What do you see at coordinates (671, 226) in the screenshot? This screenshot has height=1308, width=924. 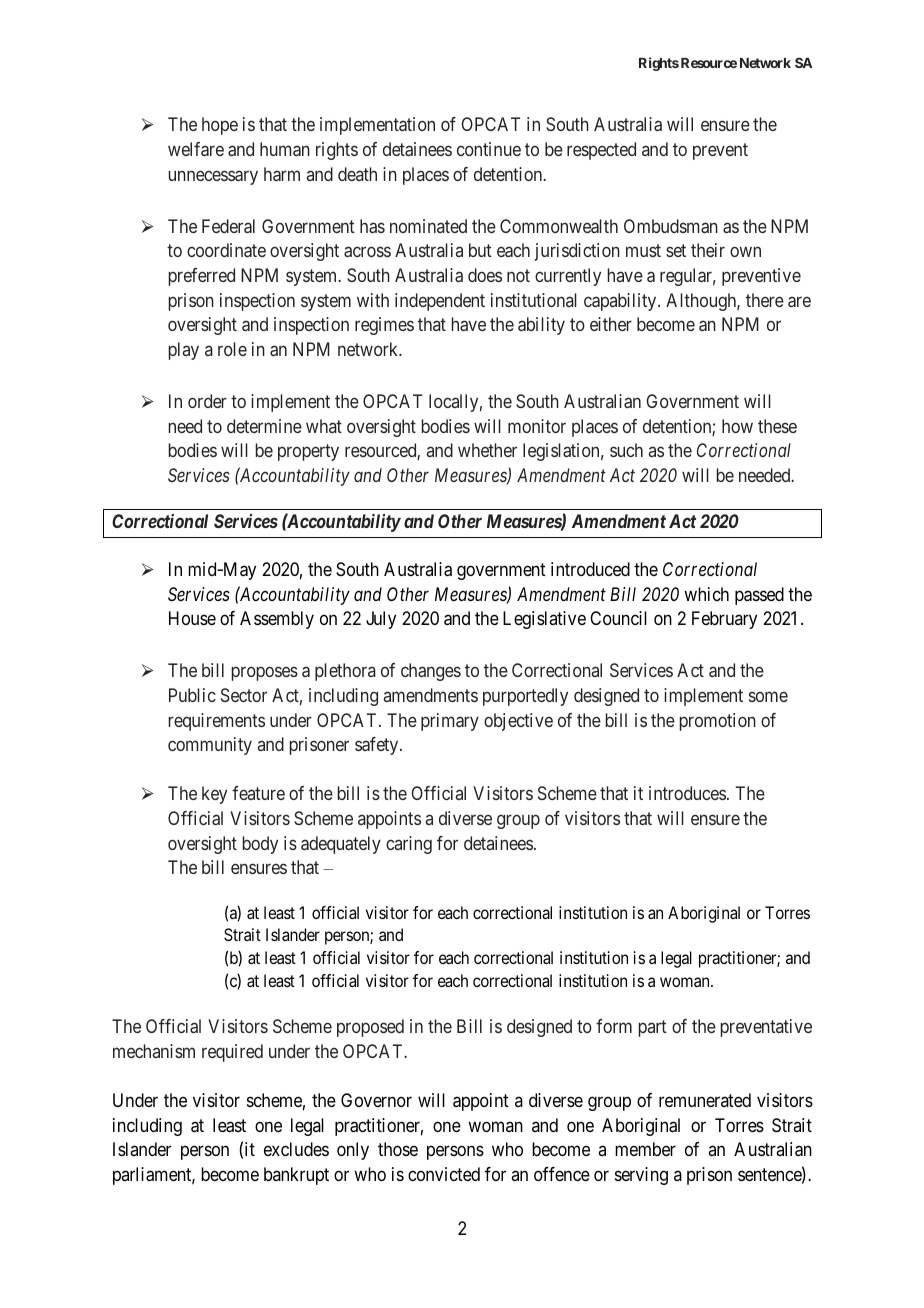 I see `Ombudsman` at bounding box center [671, 226].
